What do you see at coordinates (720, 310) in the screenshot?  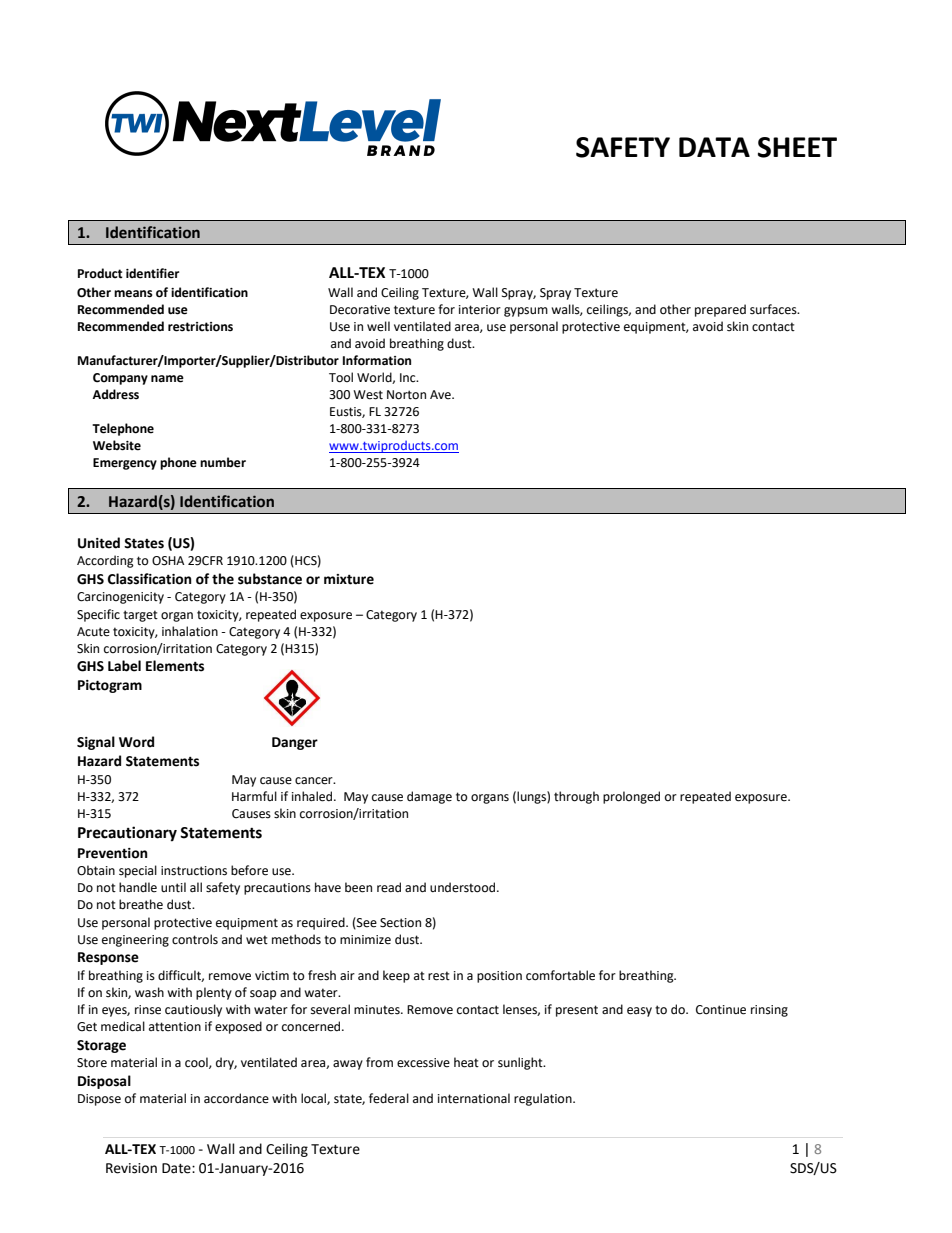 I see `prepared` at bounding box center [720, 310].
